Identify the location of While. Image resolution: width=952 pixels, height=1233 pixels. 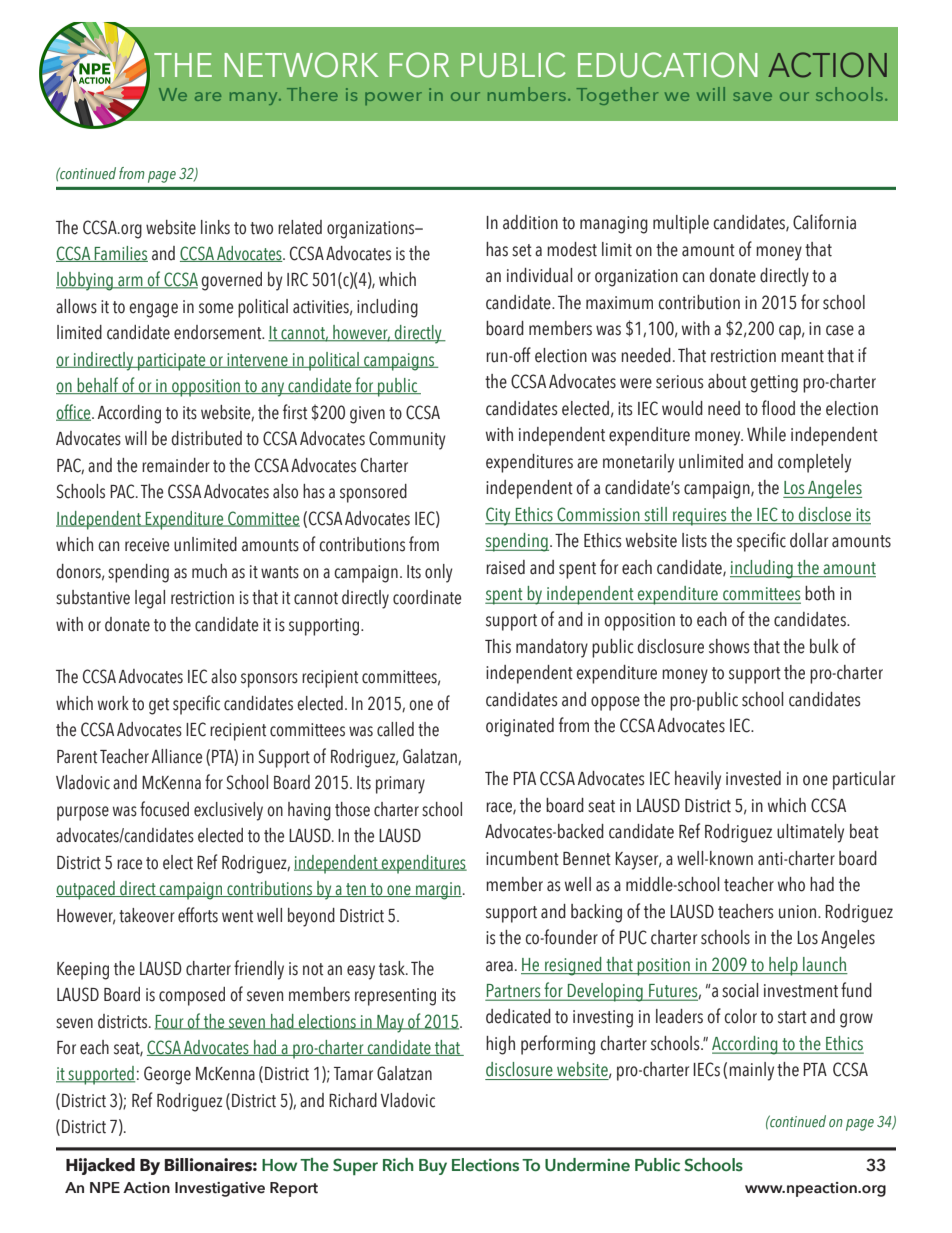
(766, 434).
